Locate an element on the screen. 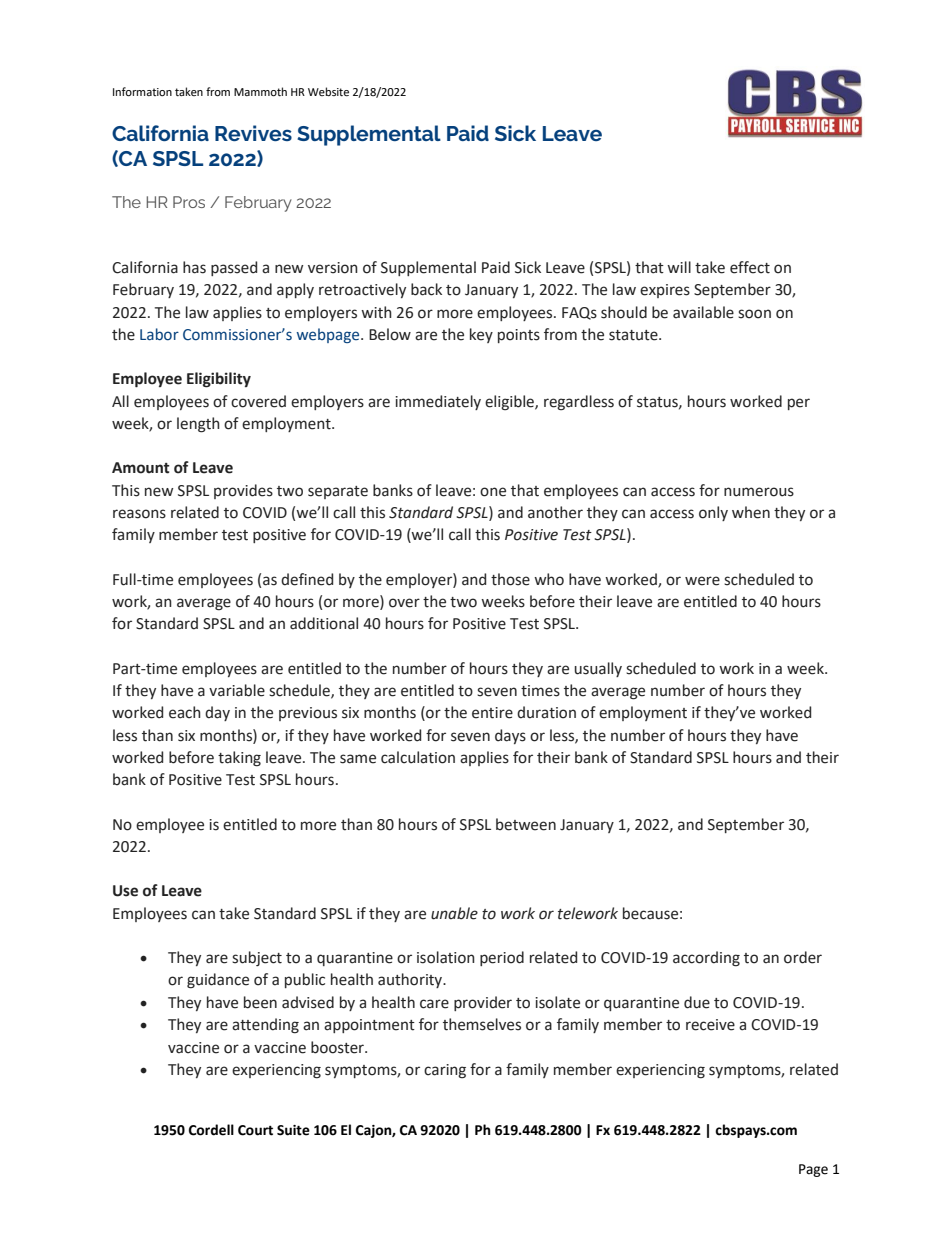 This screenshot has height=1233, width=952. Cordell is located at coordinates (211, 1130).
